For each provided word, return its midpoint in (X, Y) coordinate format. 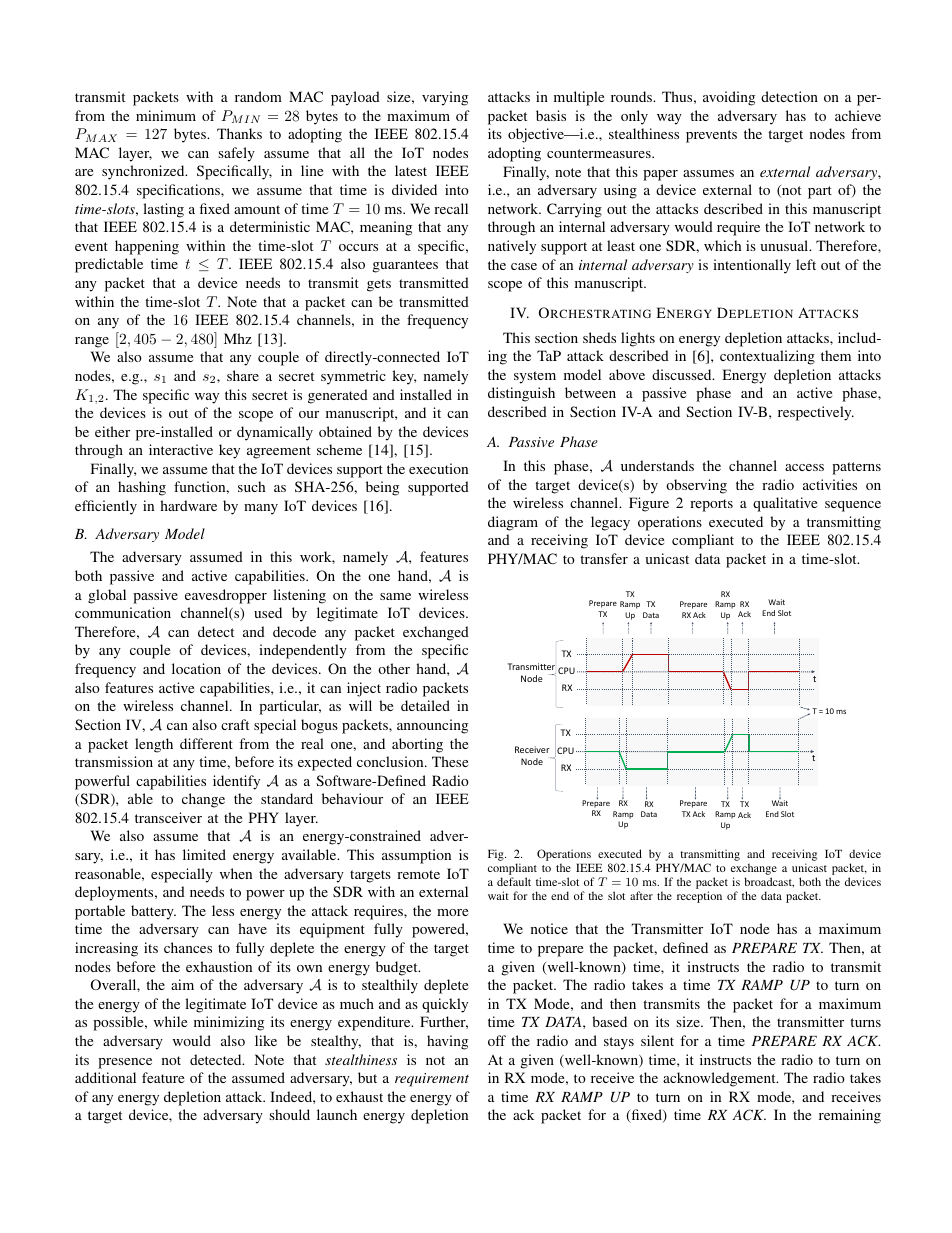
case (524, 266)
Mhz (238, 338)
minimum (166, 115)
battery (153, 912)
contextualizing (767, 357)
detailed (425, 705)
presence (125, 1063)
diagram (513, 523)
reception (699, 897)
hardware (188, 505)
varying (445, 98)
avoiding (729, 98)
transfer (604, 558)
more (452, 912)
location (196, 668)
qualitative (785, 504)
